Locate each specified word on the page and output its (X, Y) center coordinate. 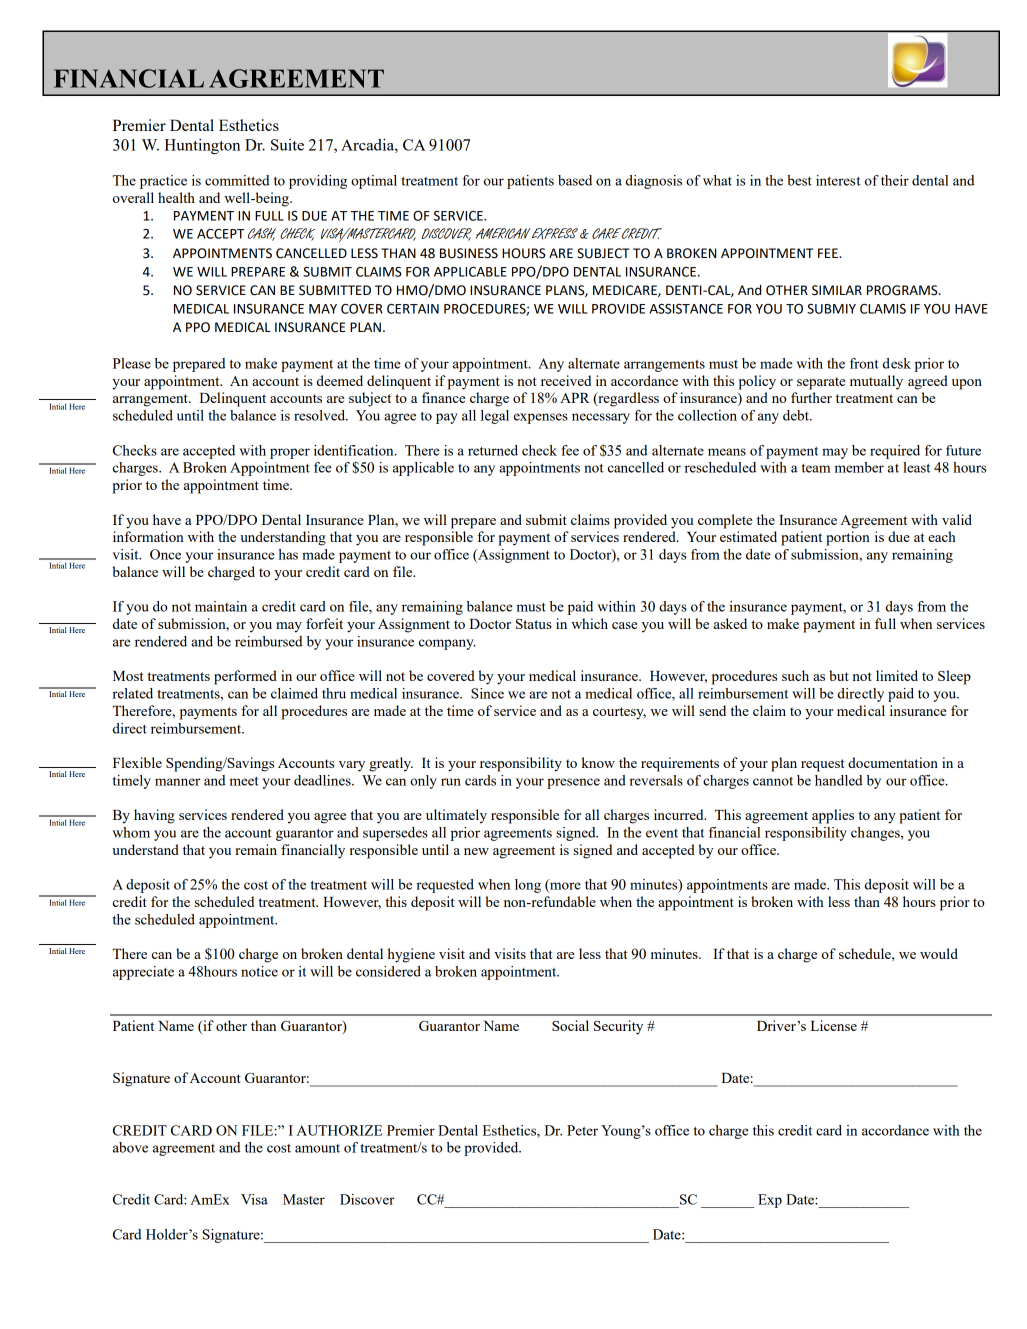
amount (317, 1148)
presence (573, 783)
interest (838, 180)
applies (833, 816)
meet (244, 781)
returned (493, 450)
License (834, 1025)
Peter (582, 1130)
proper (290, 453)
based (575, 180)
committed (237, 180)
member (859, 467)
